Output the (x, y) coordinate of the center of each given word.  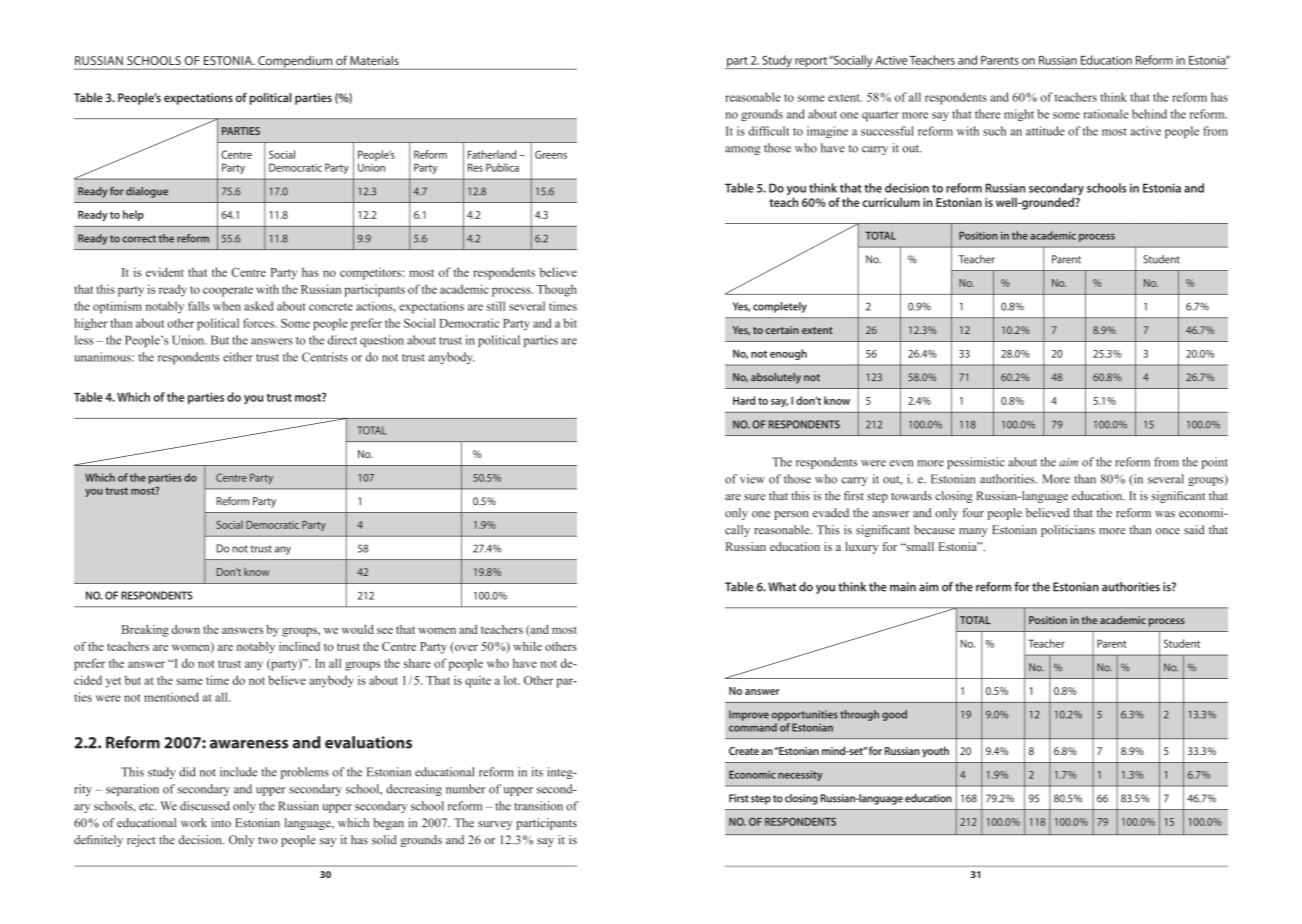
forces (259, 323)
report (811, 63)
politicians (1068, 531)
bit (570, 323)
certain (782, 330)
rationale (1106, 114)
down (186, 629)
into (221, 823)
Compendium (295, 62)
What (782, 587)
